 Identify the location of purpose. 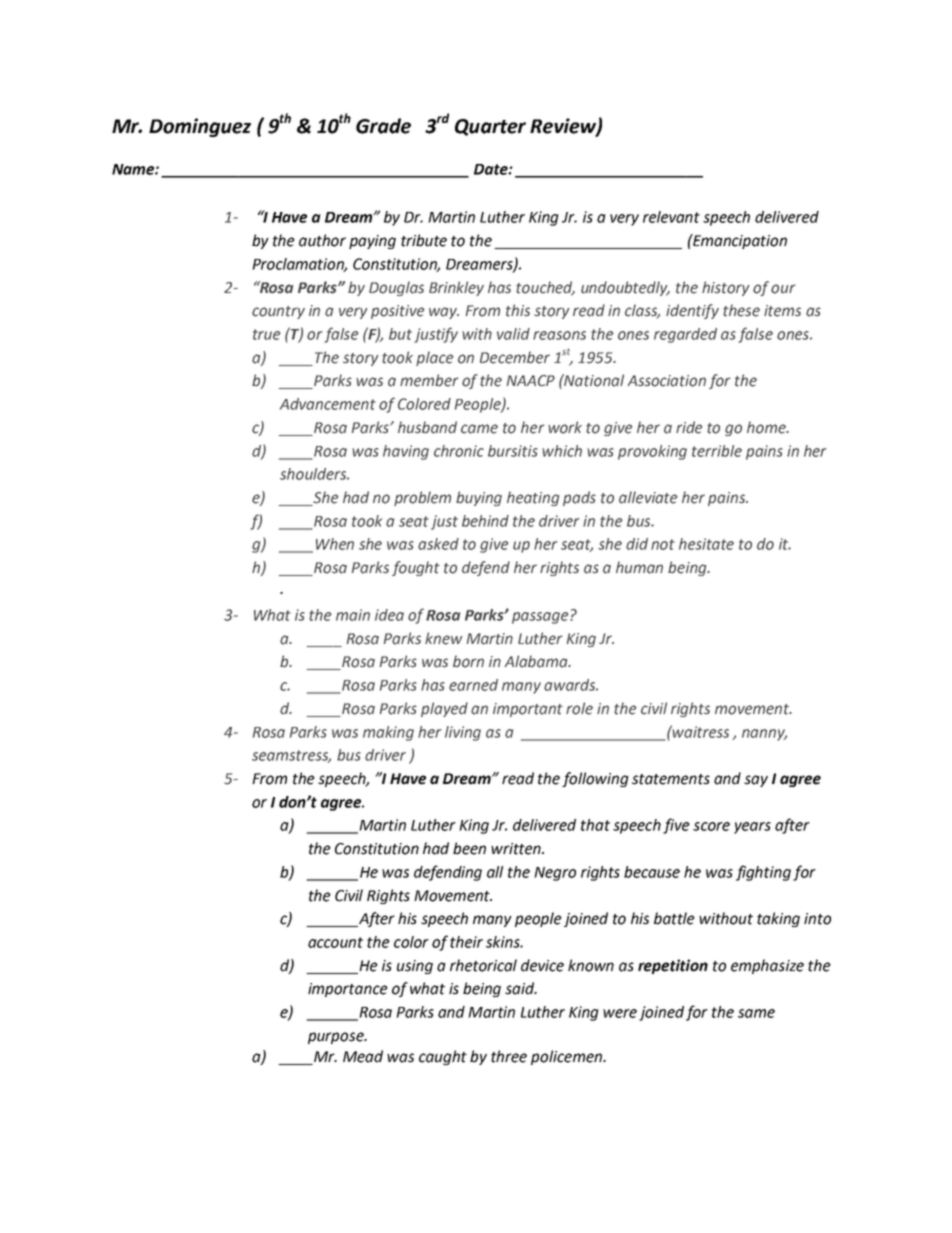
(337, 1038).
